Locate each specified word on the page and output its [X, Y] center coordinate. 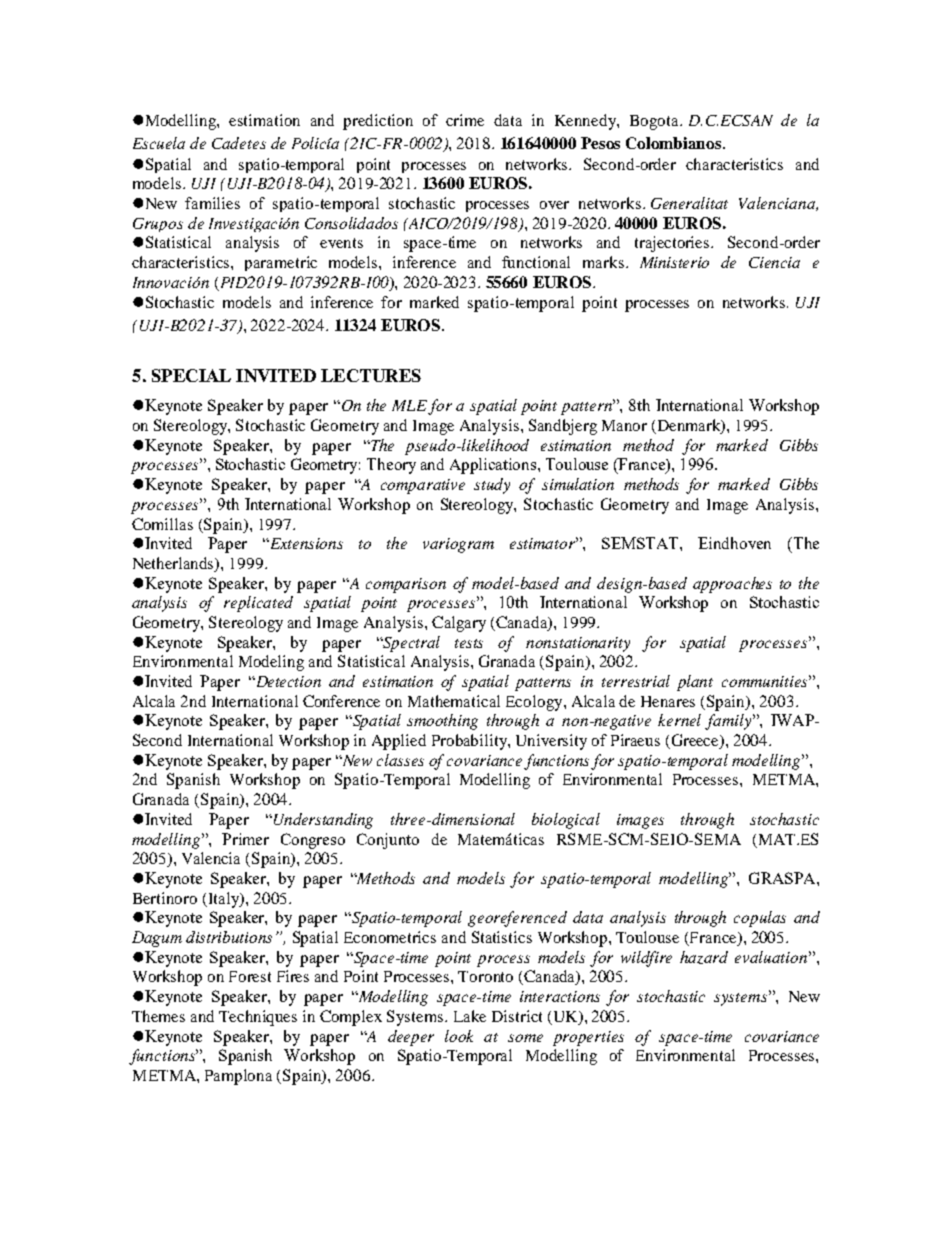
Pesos [600, 143]
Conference [341, 701]
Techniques [258, 1018]
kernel [679, 720]
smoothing [442, 722]
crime [465, 120]
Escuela [159, 143]
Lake [470, 1016]
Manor [624, 425]
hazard [704, 957]
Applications [494, 466]
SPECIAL [191, 375]
